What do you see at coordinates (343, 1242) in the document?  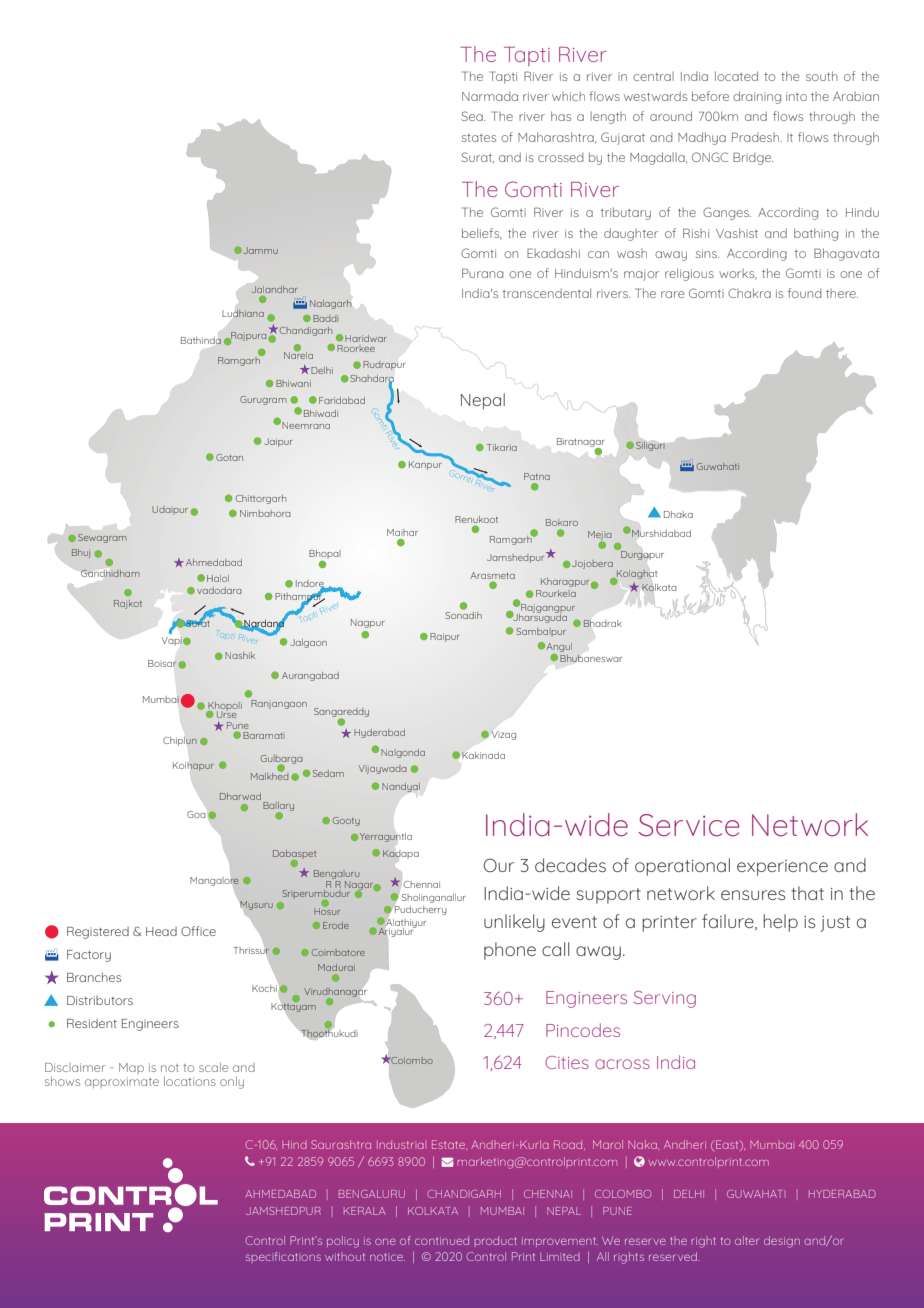 I see `policy` at bounding box center [343, 1242].
